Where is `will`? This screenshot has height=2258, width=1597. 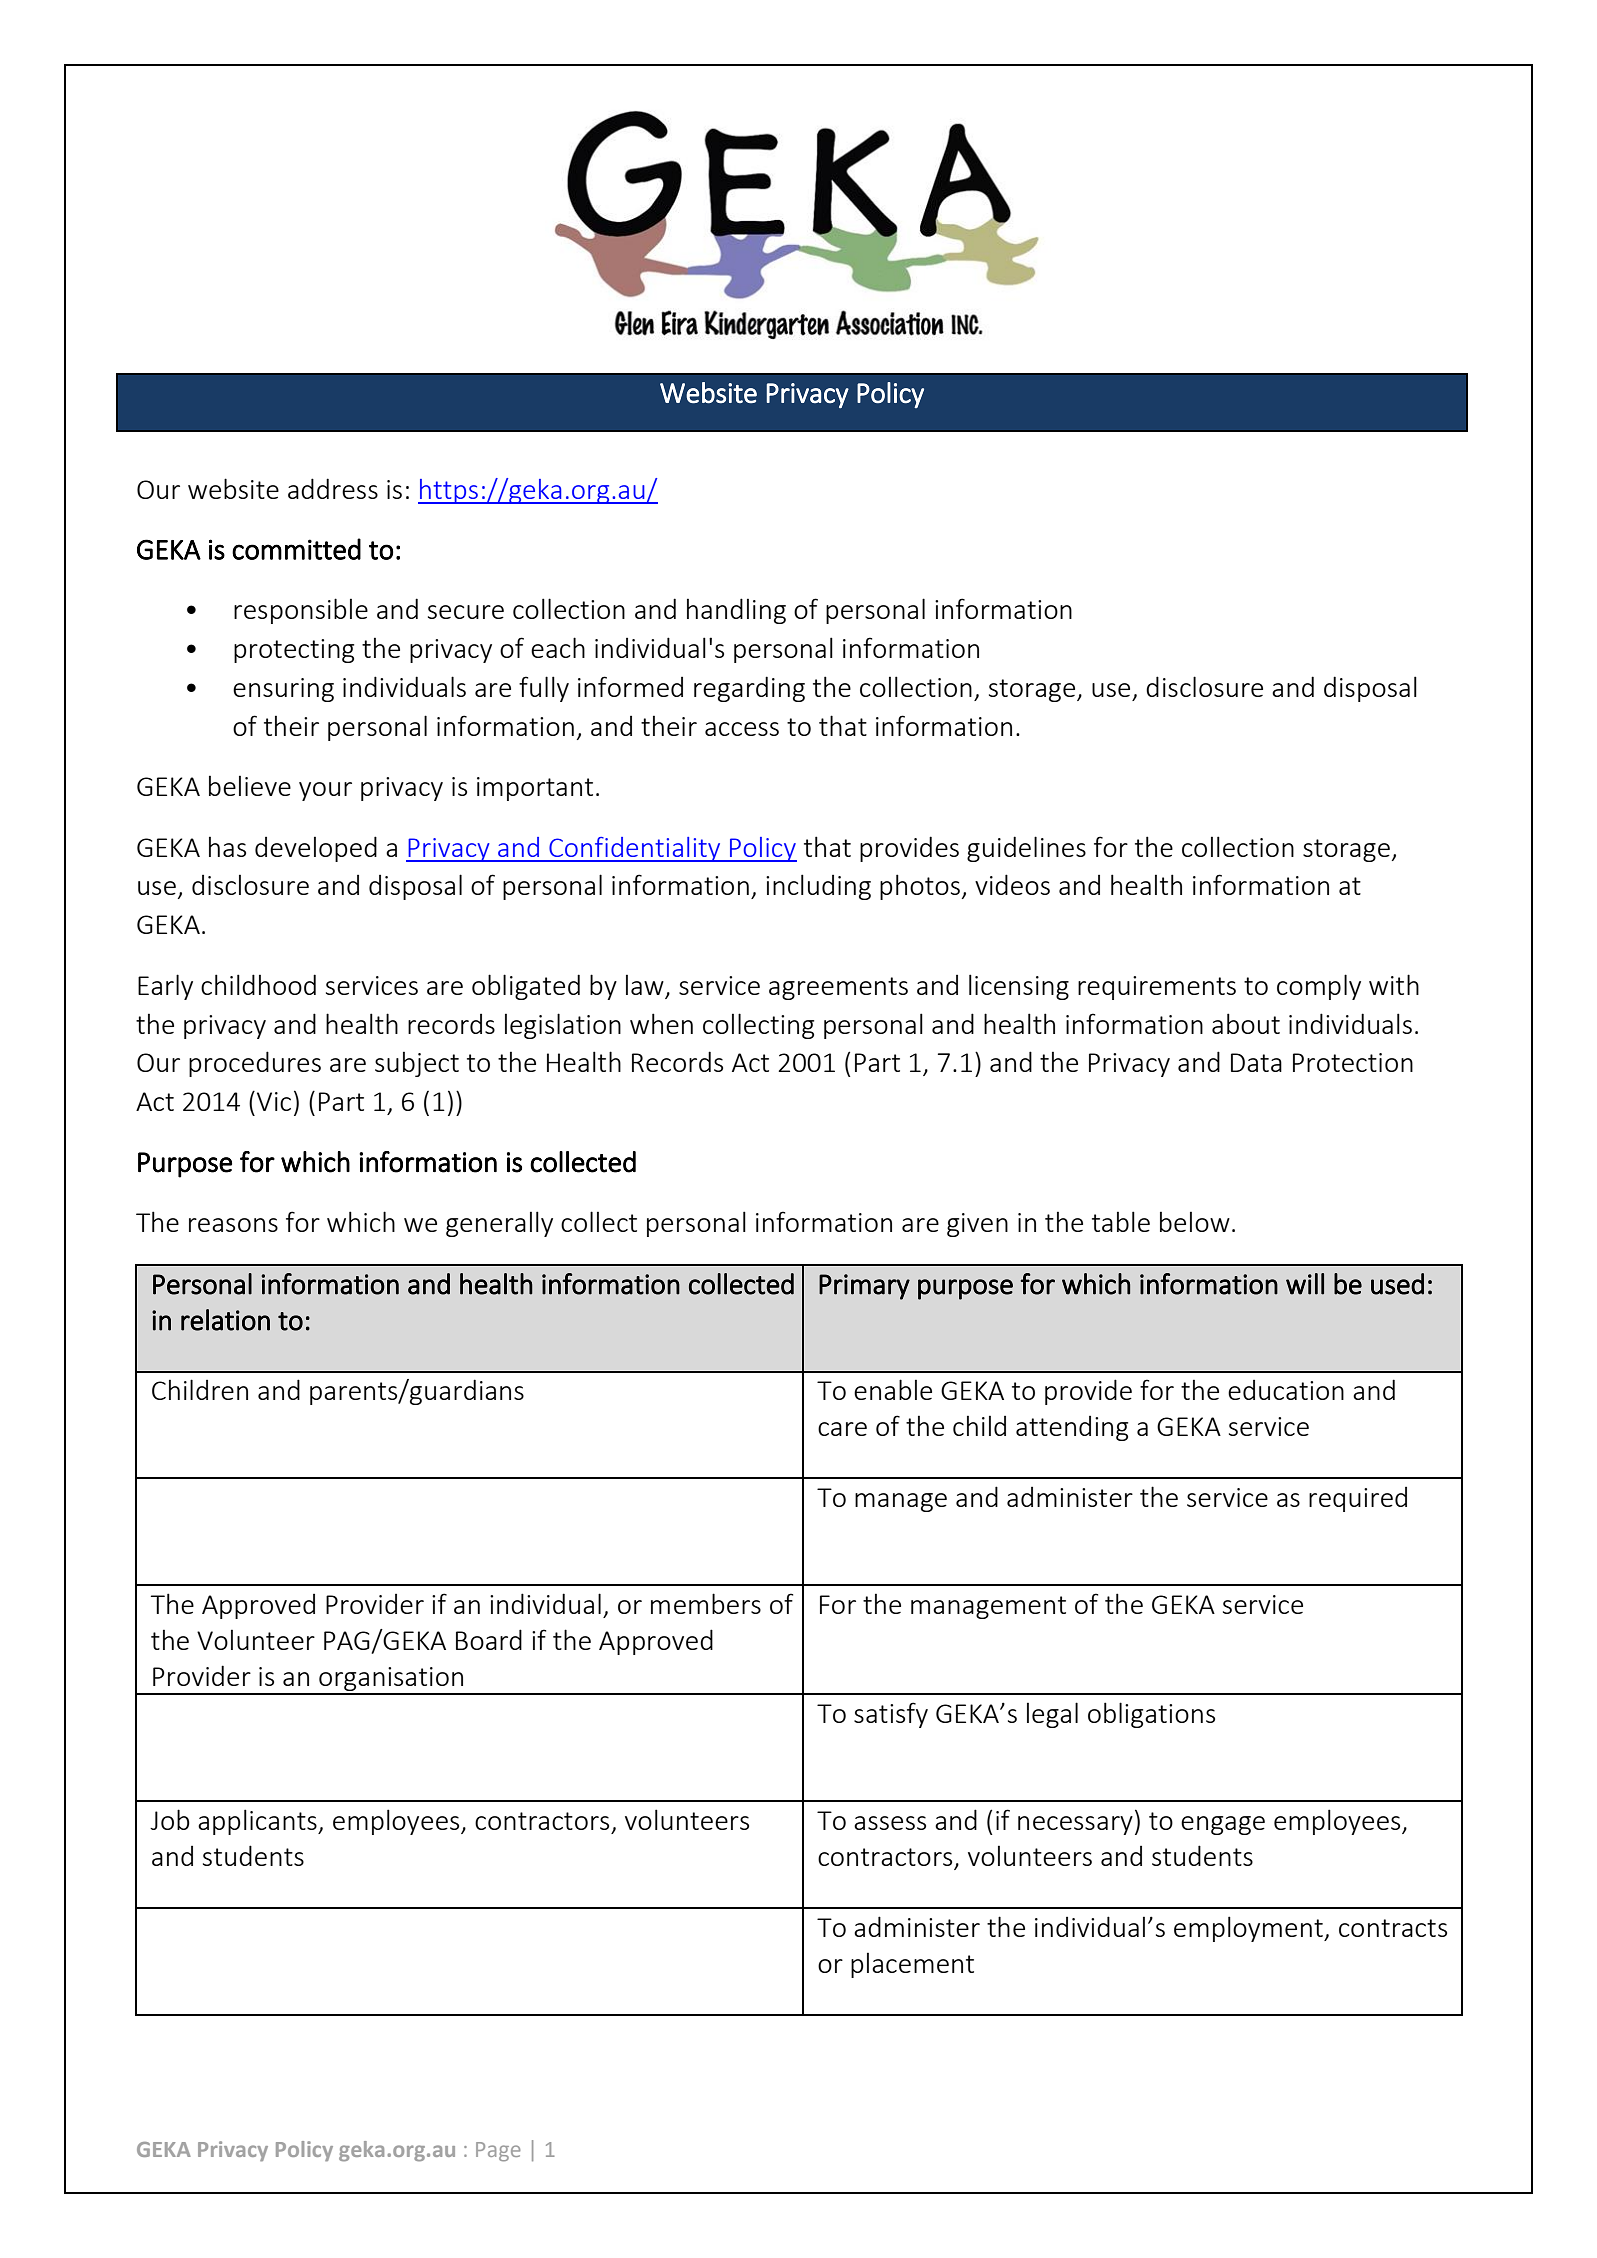
will is located at coordinates (1305, 1284).
